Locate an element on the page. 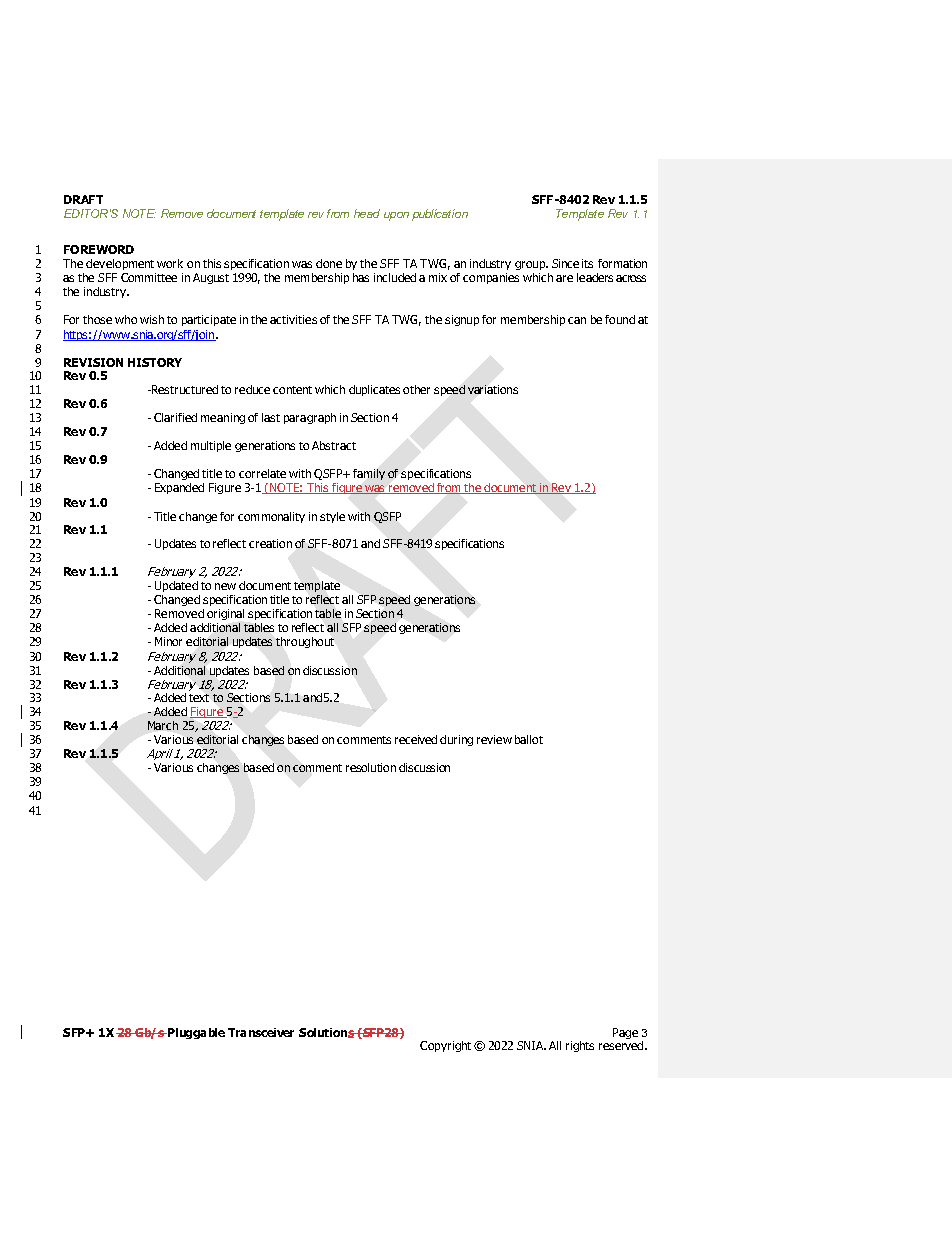  March is located at coordinates (163, 725).
